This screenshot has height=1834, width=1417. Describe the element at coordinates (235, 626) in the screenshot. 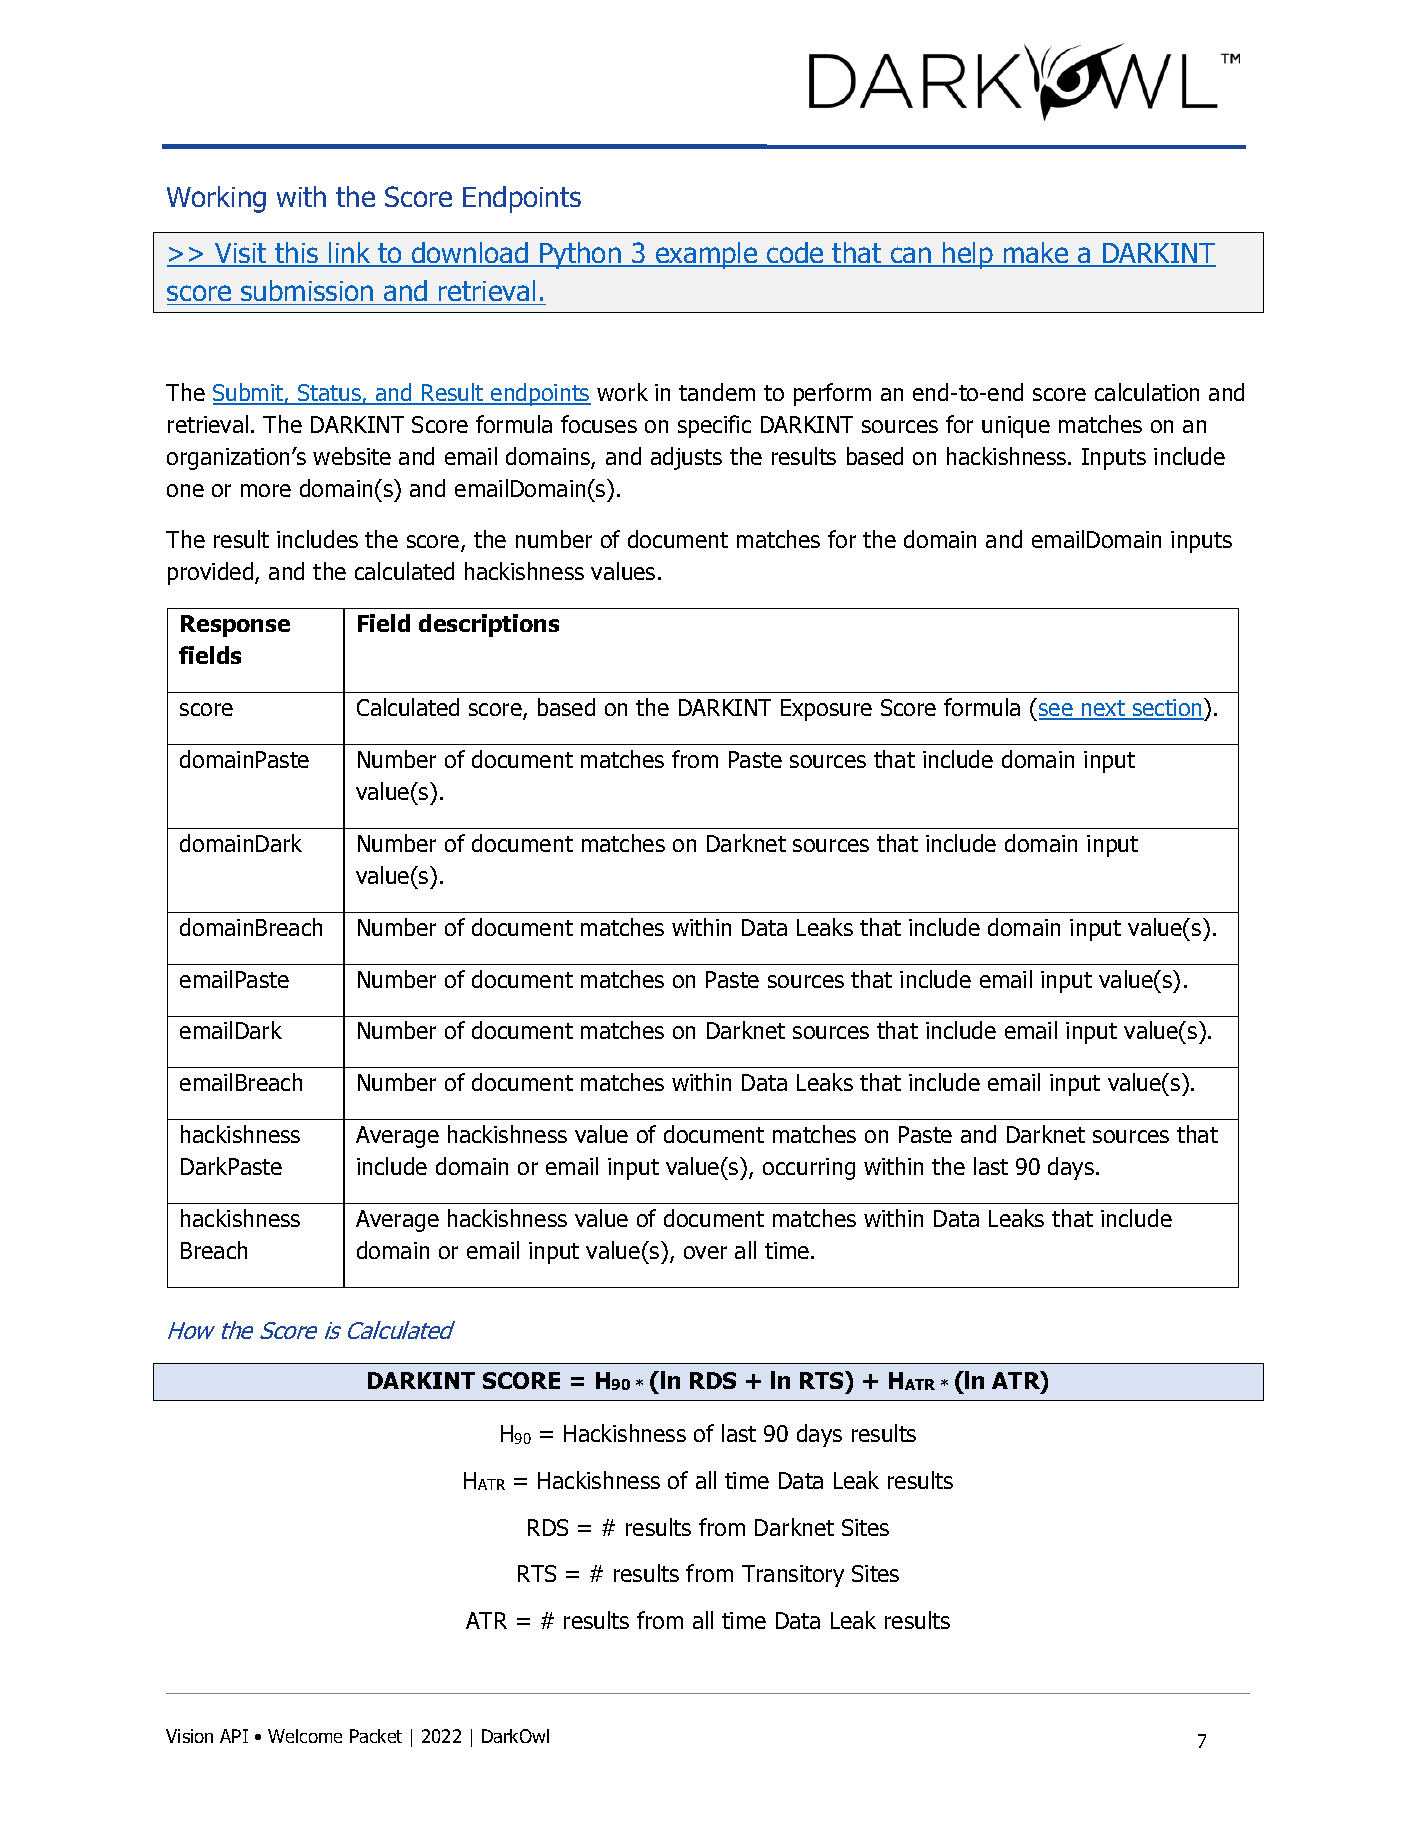

I see `Response` at that location.
